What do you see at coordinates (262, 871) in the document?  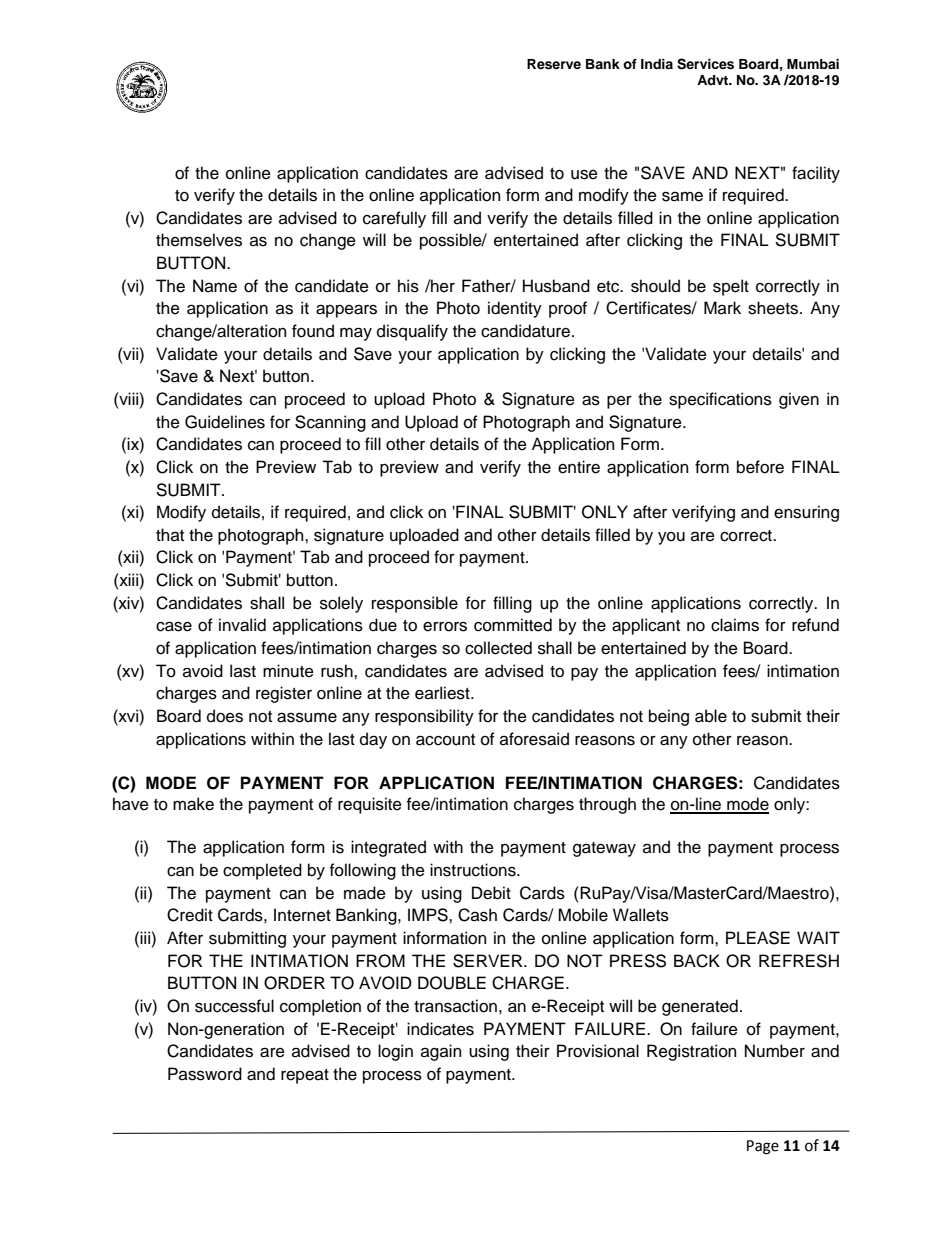 I see `completed` at bounding box center [262, 871].
